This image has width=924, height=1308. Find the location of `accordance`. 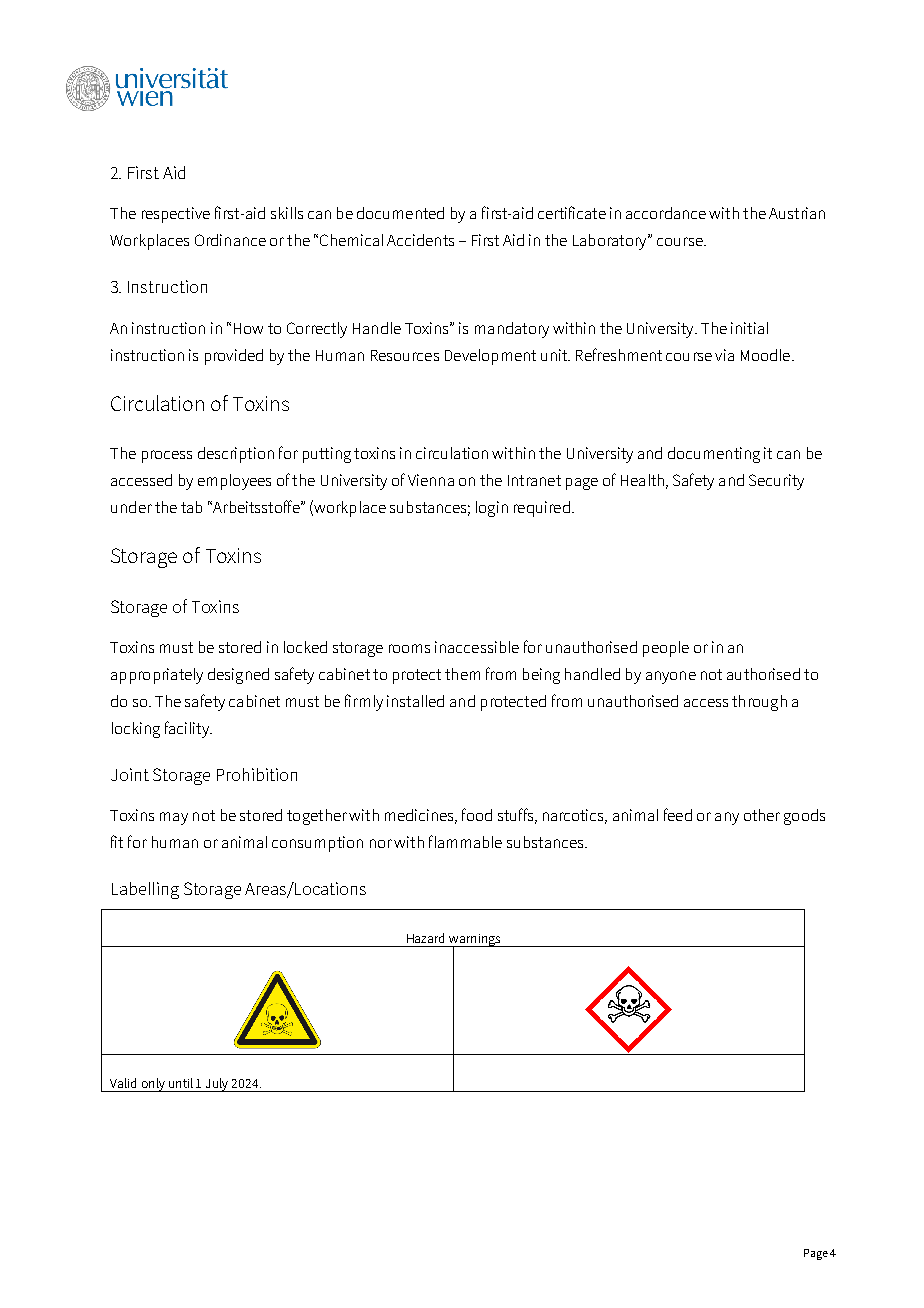

accordance is located at coordinates (666, 213).
